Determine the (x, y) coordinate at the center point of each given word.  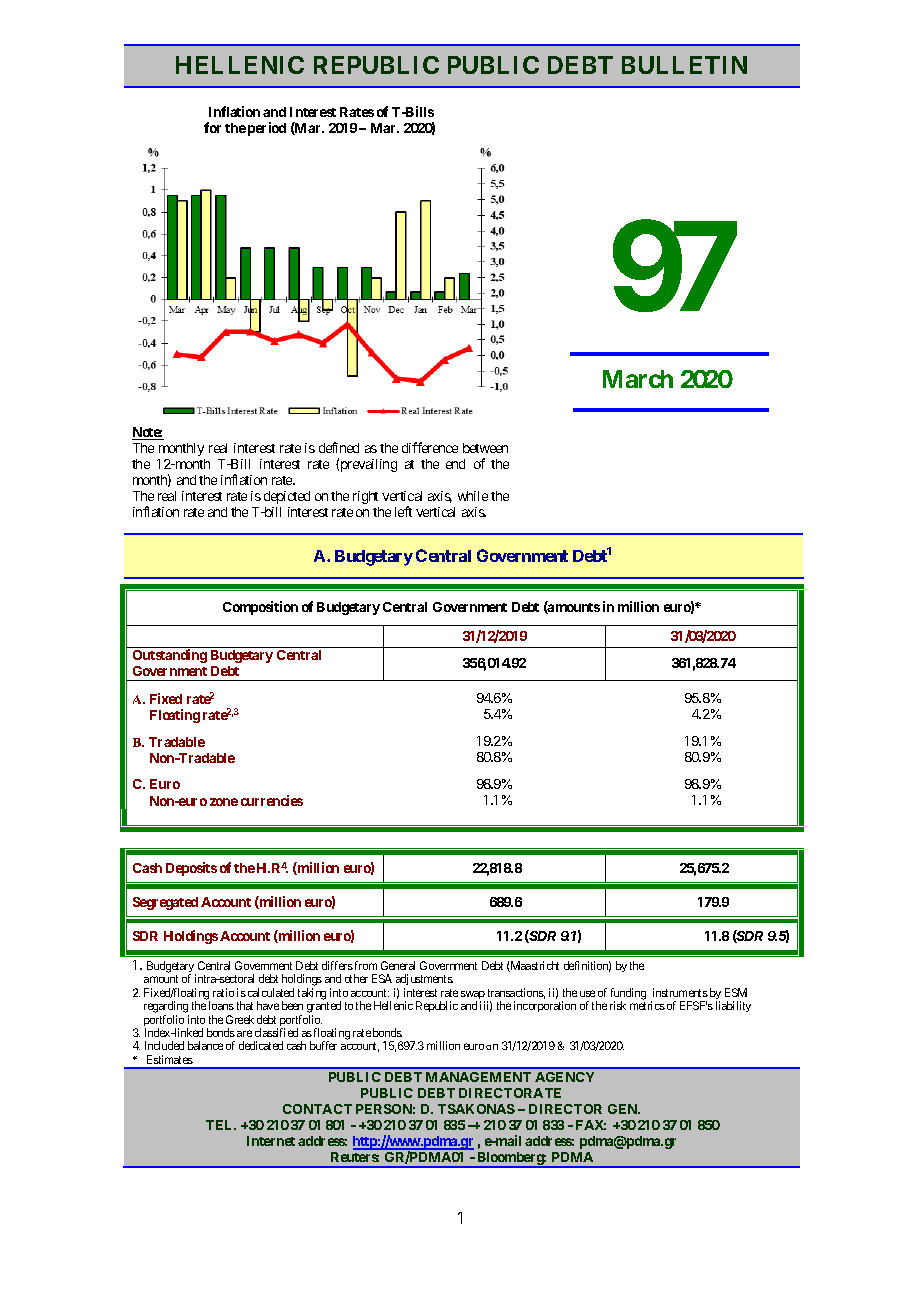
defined (339, 447)
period (267, 129)
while (473, 496)
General (398, 965)
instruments (680, 992)
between (485, 448)
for (212, 127)
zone (224, 802)
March (638, 379)
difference (430, 447)
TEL (221, 1125)
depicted (287, 497)
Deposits (191, 869)
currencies (272, 800)
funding (628, 995)
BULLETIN (684, 65)
